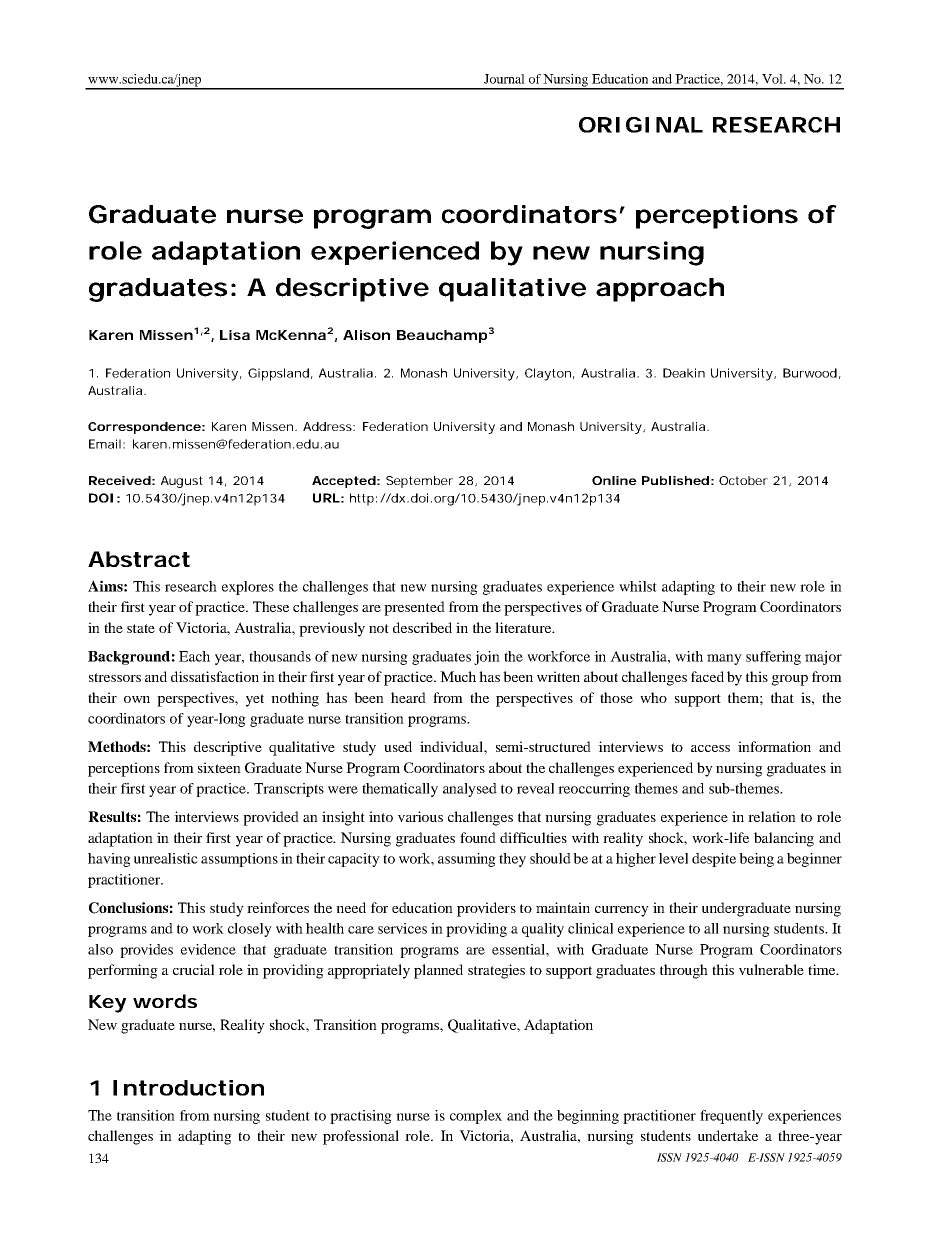 This screenshot has width=952, height=1233. Describe the element at coordinates (235, 335) in the screenshot. I see `Lisa` at that location.
